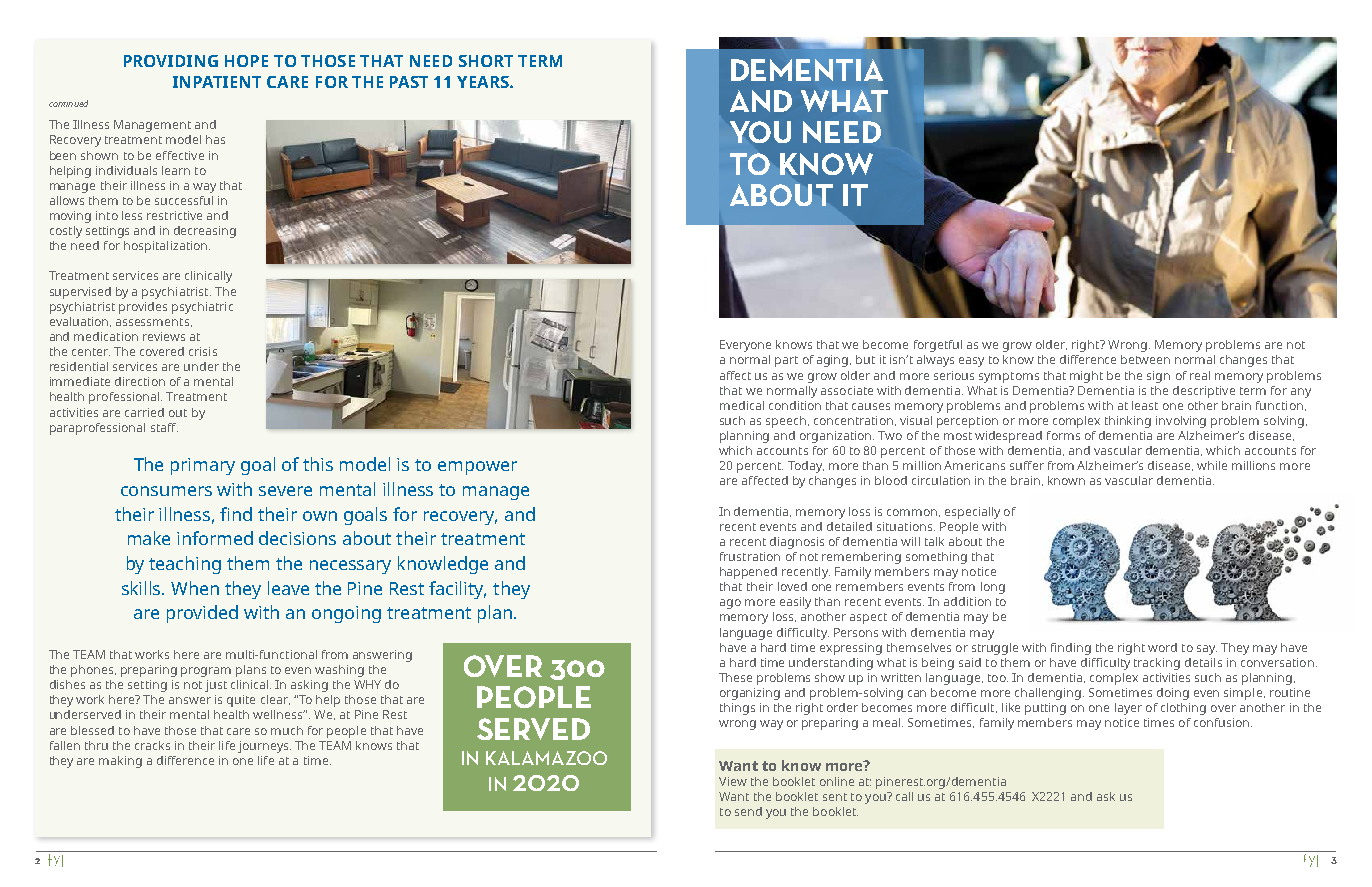  Describe the element at coordinates (1128, 422) in the image. I see `thinking` at that location.
